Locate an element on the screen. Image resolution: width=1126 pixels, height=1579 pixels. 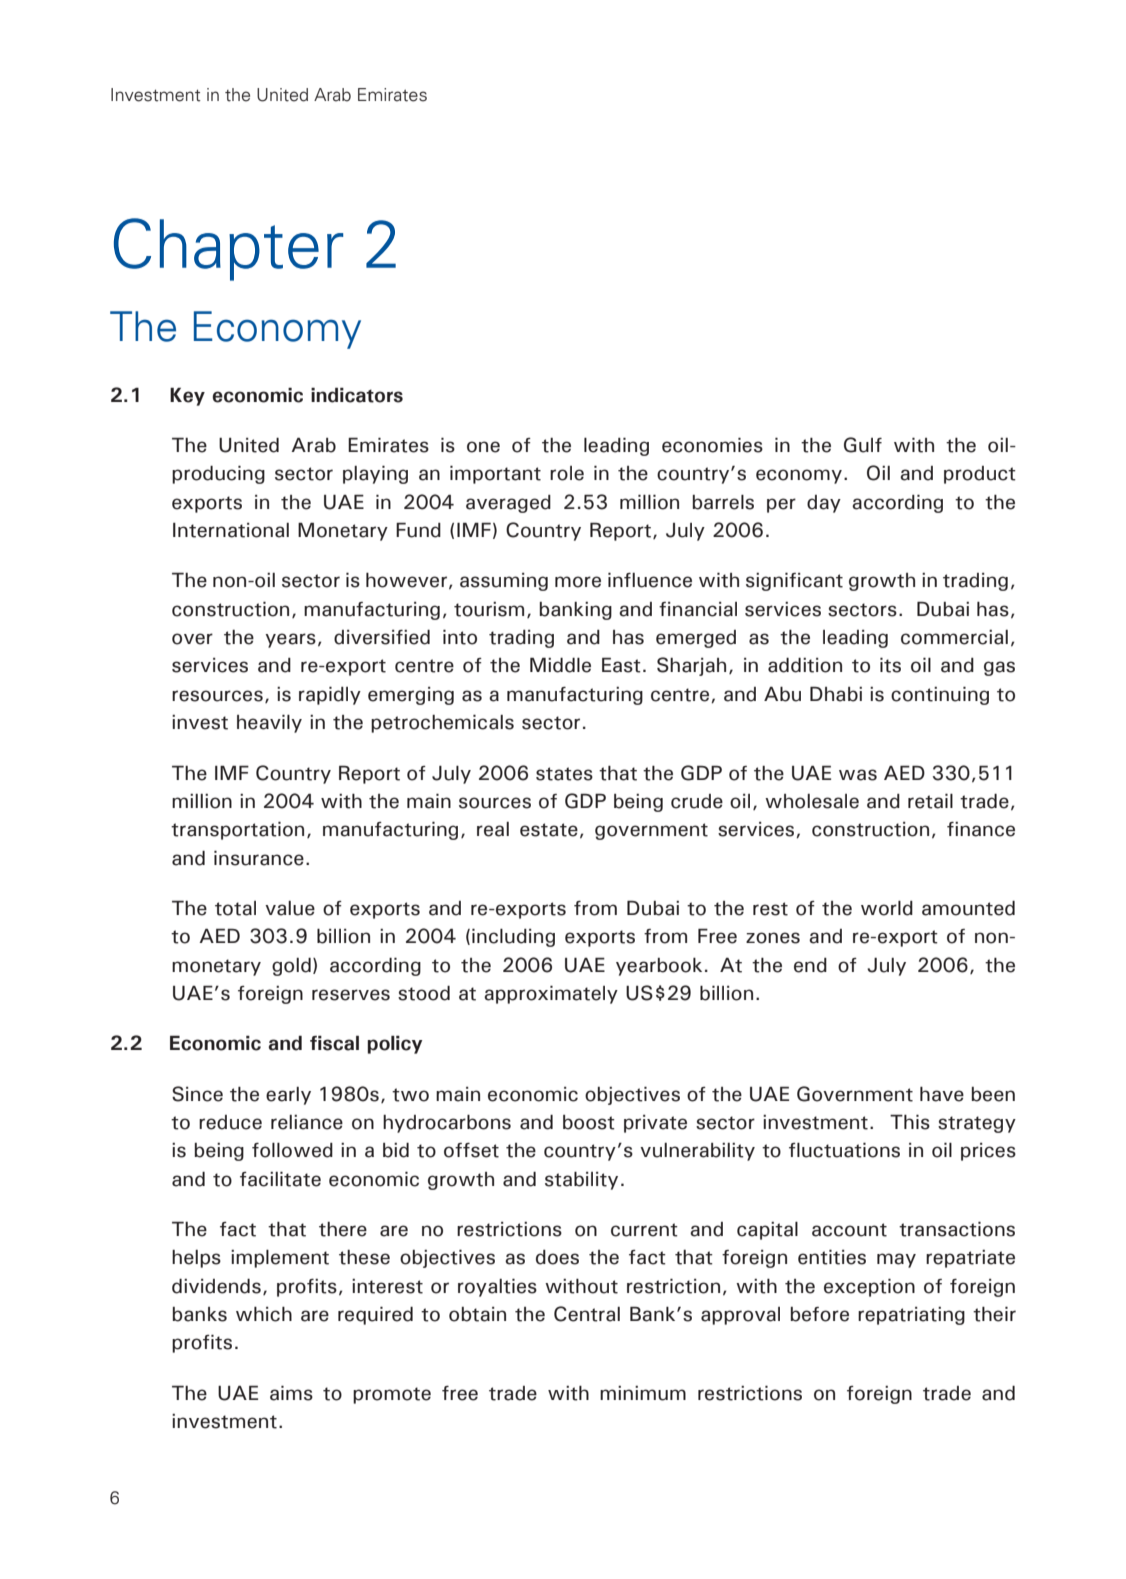
followed is located at coordinates (292, 1150).
